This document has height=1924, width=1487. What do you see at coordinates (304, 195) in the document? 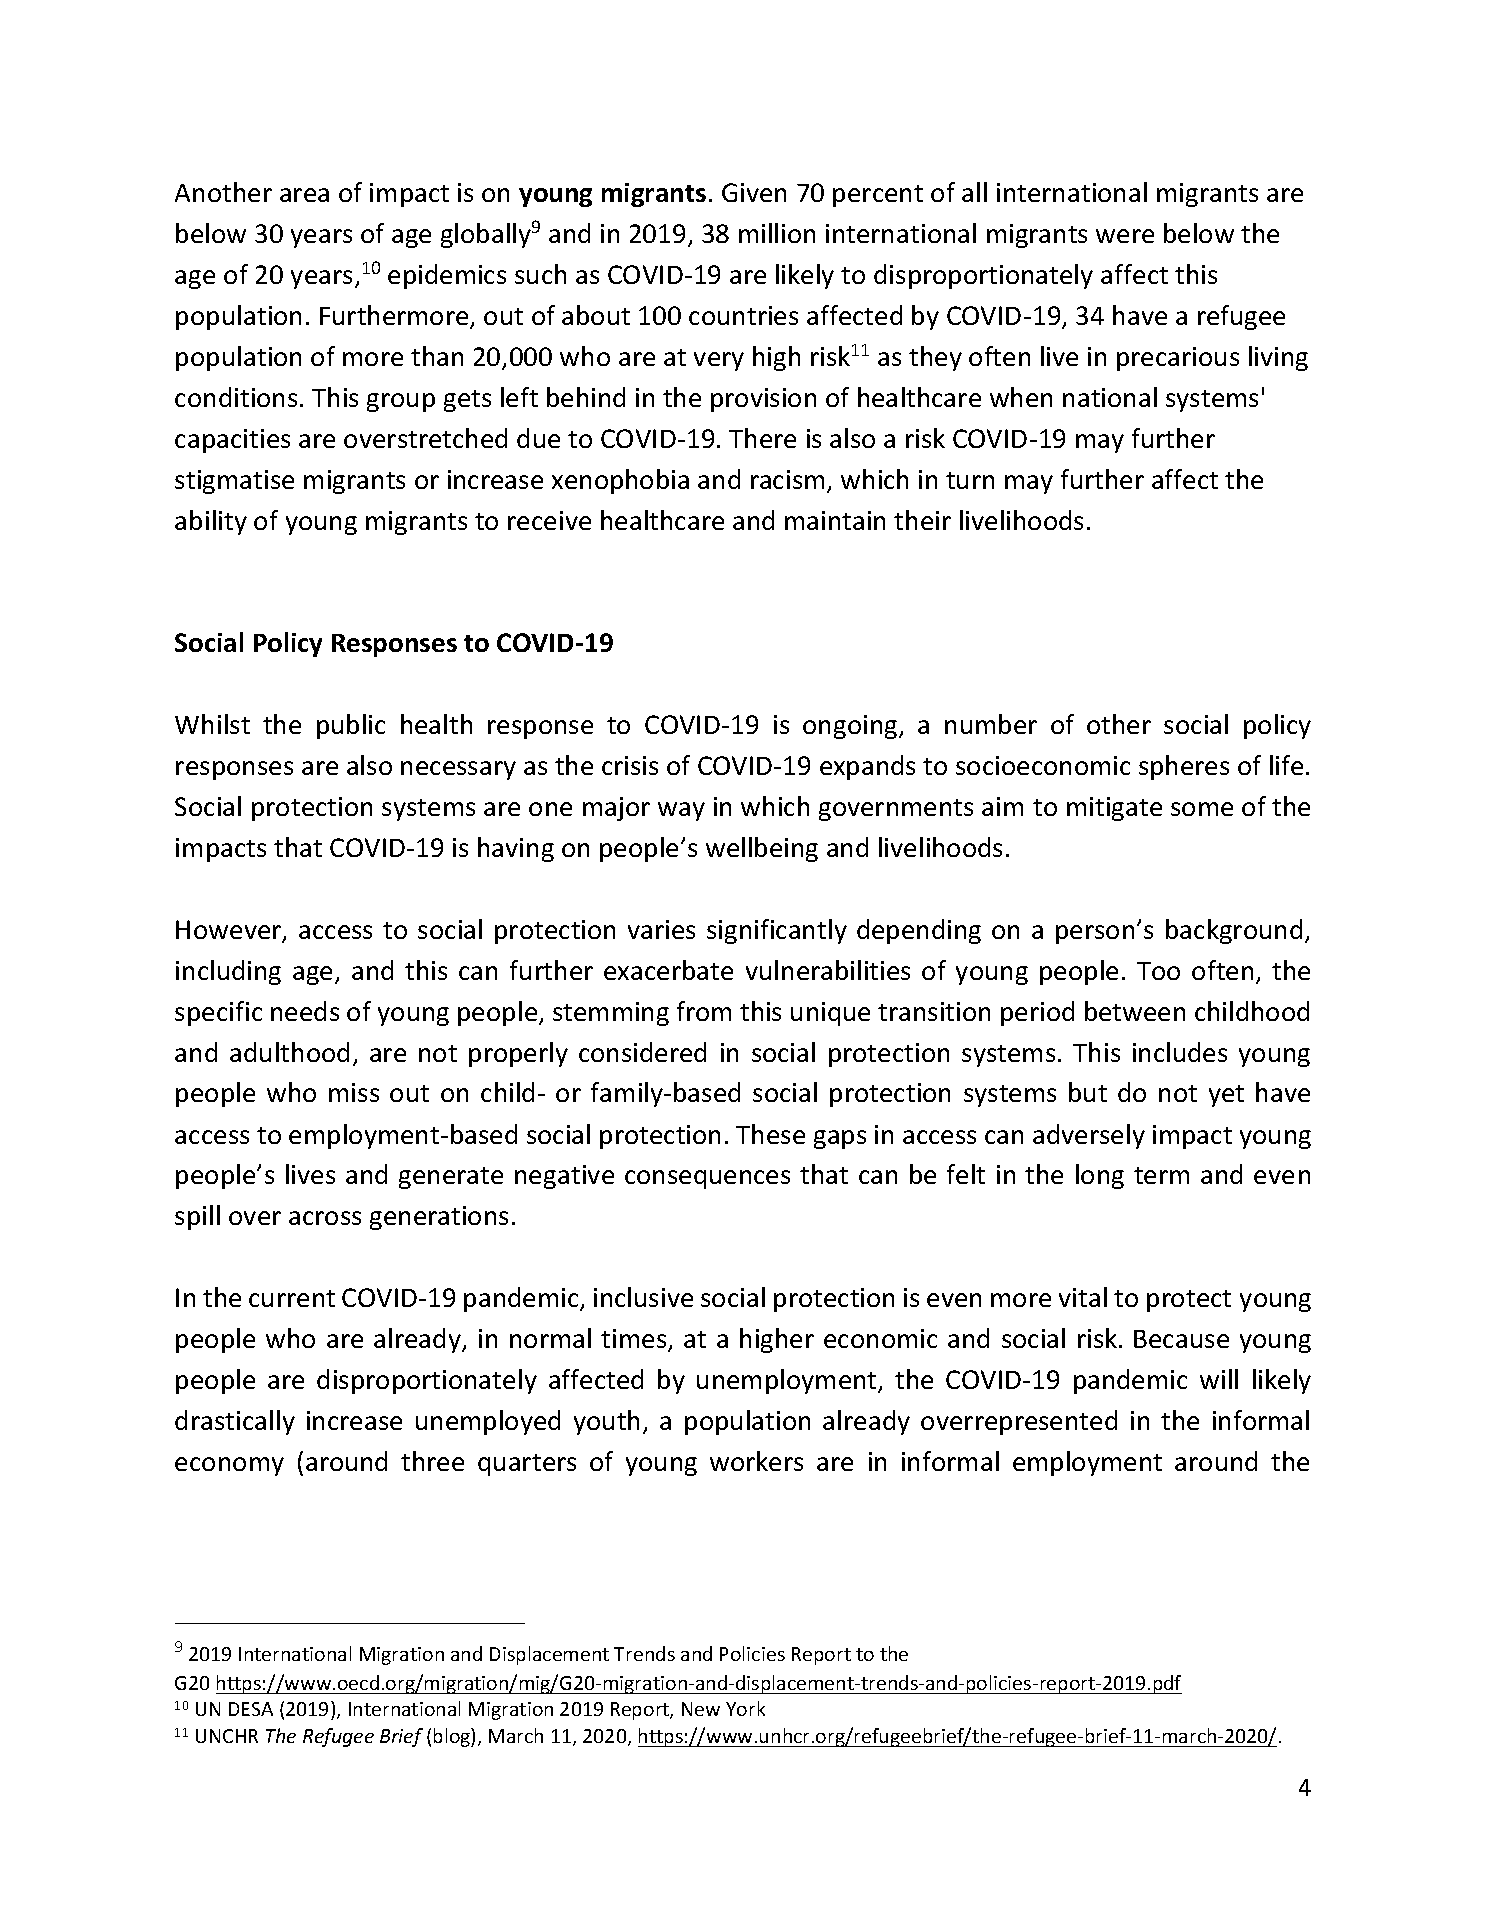
I see `area` at bounding box center [304, 195].
